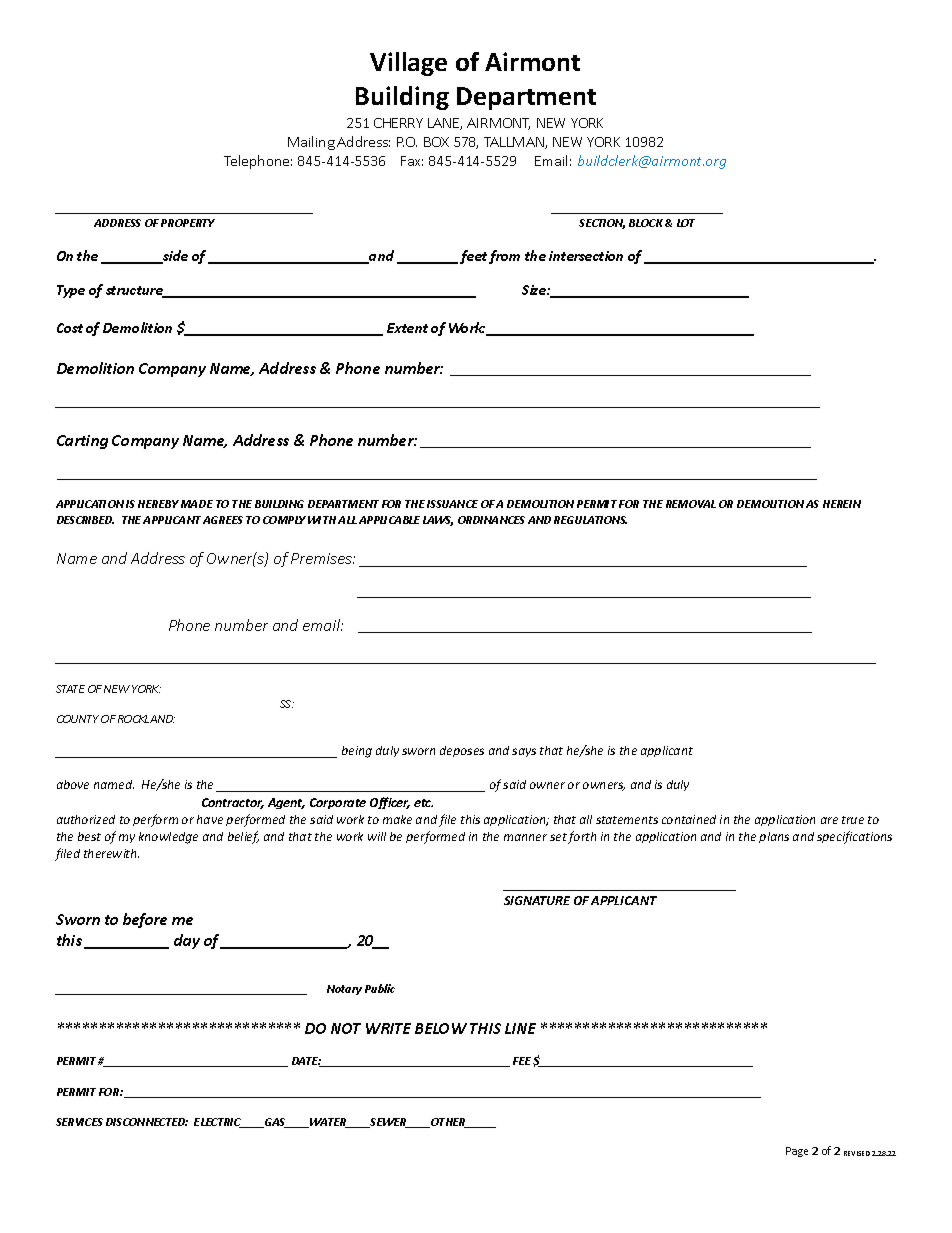 The image size is (952, 1233). I want to click on Page, so click(797, 1152).
